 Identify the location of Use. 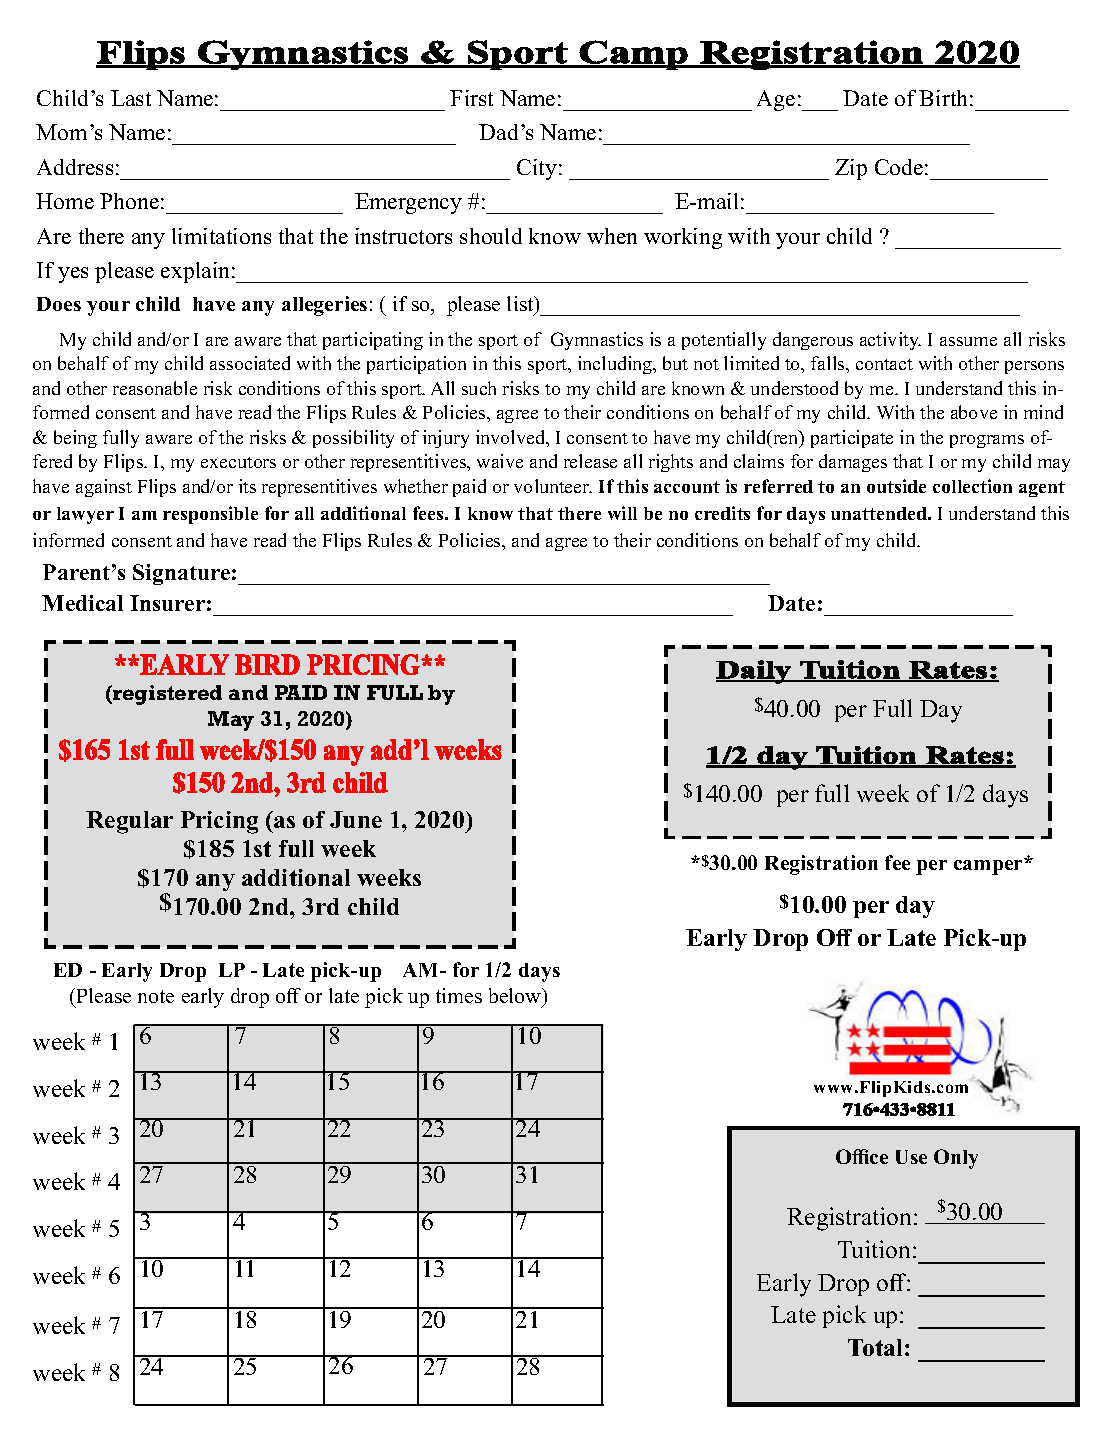
(911, 1157).
